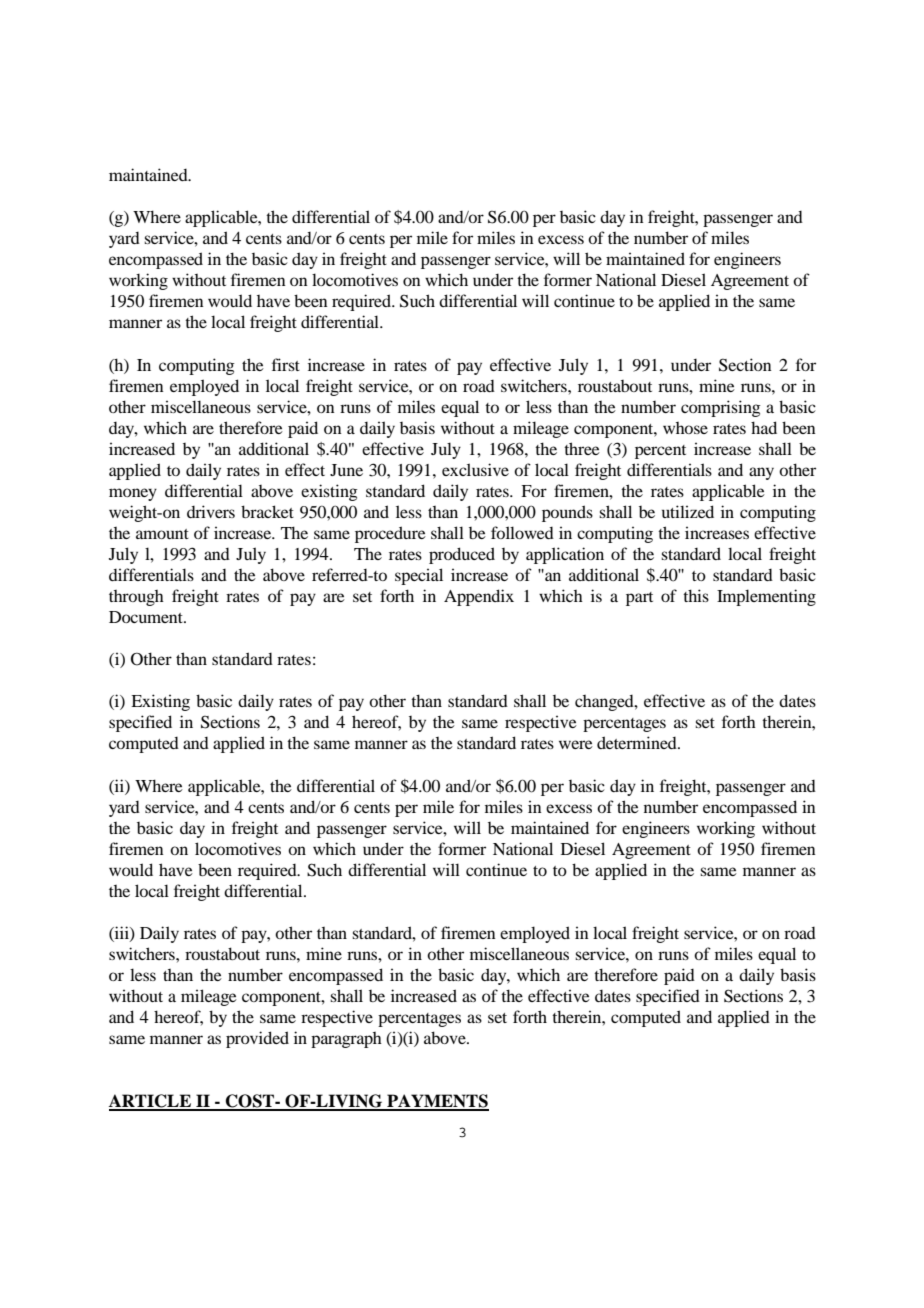 Image resolution: width=924 pixels, height=1308 pixels. What do you see at coordinates (766, 597) in the screenshot?
I see `Implementing` at bounding box center [766, 597].
